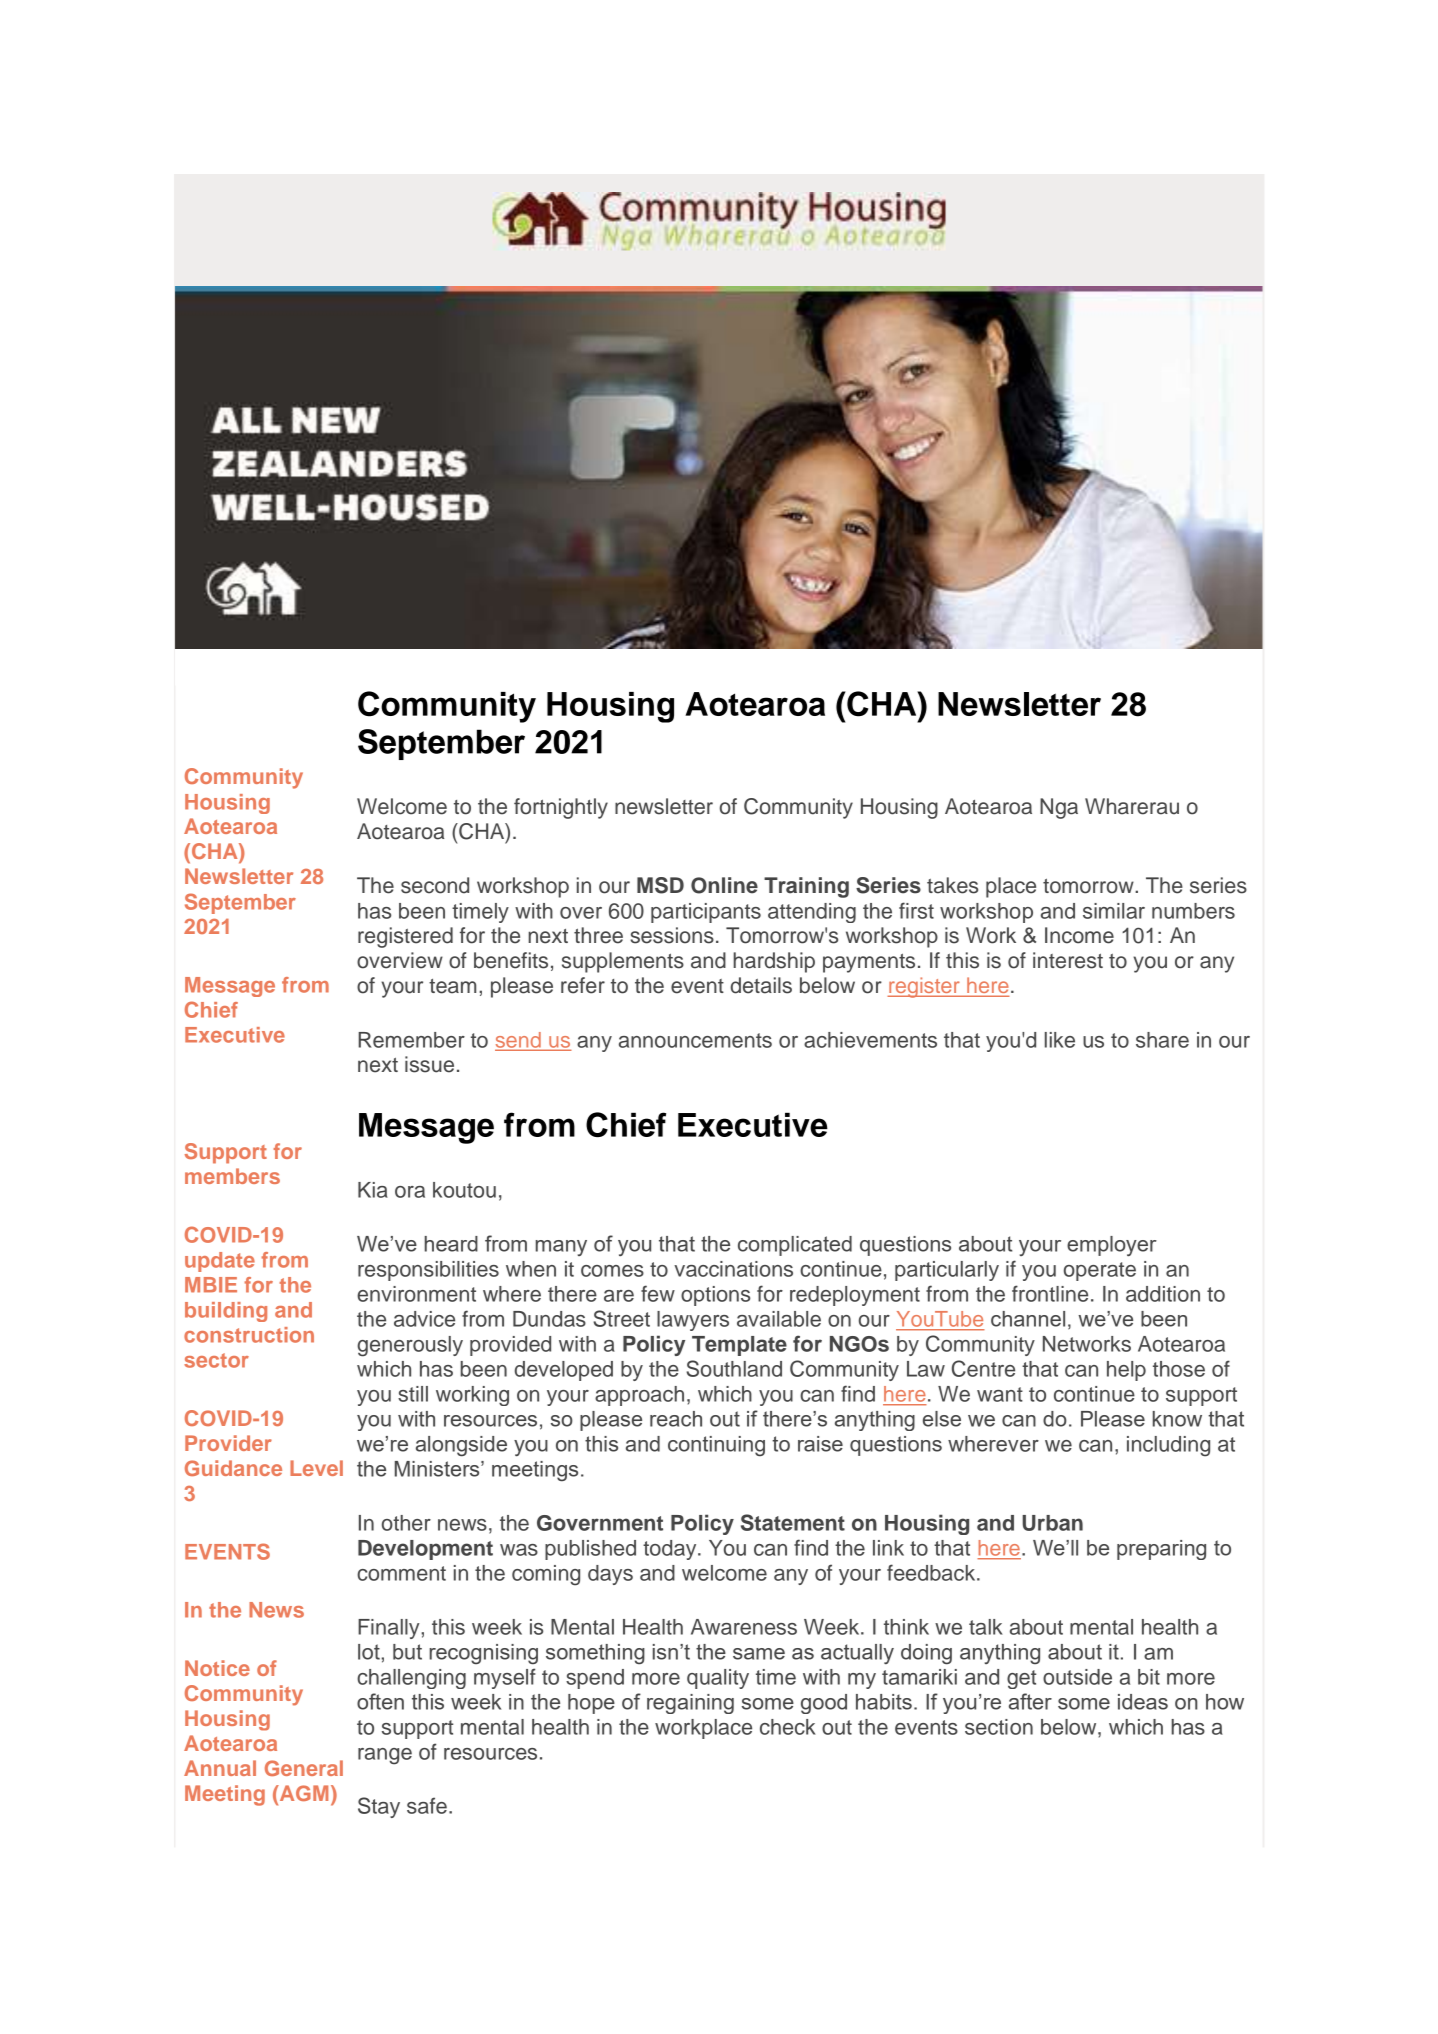 This screenshot has height=2034, width=1438. Describe the element at coordinates (1050, 1293) in the screenshot. I see `frontline` at that location.
